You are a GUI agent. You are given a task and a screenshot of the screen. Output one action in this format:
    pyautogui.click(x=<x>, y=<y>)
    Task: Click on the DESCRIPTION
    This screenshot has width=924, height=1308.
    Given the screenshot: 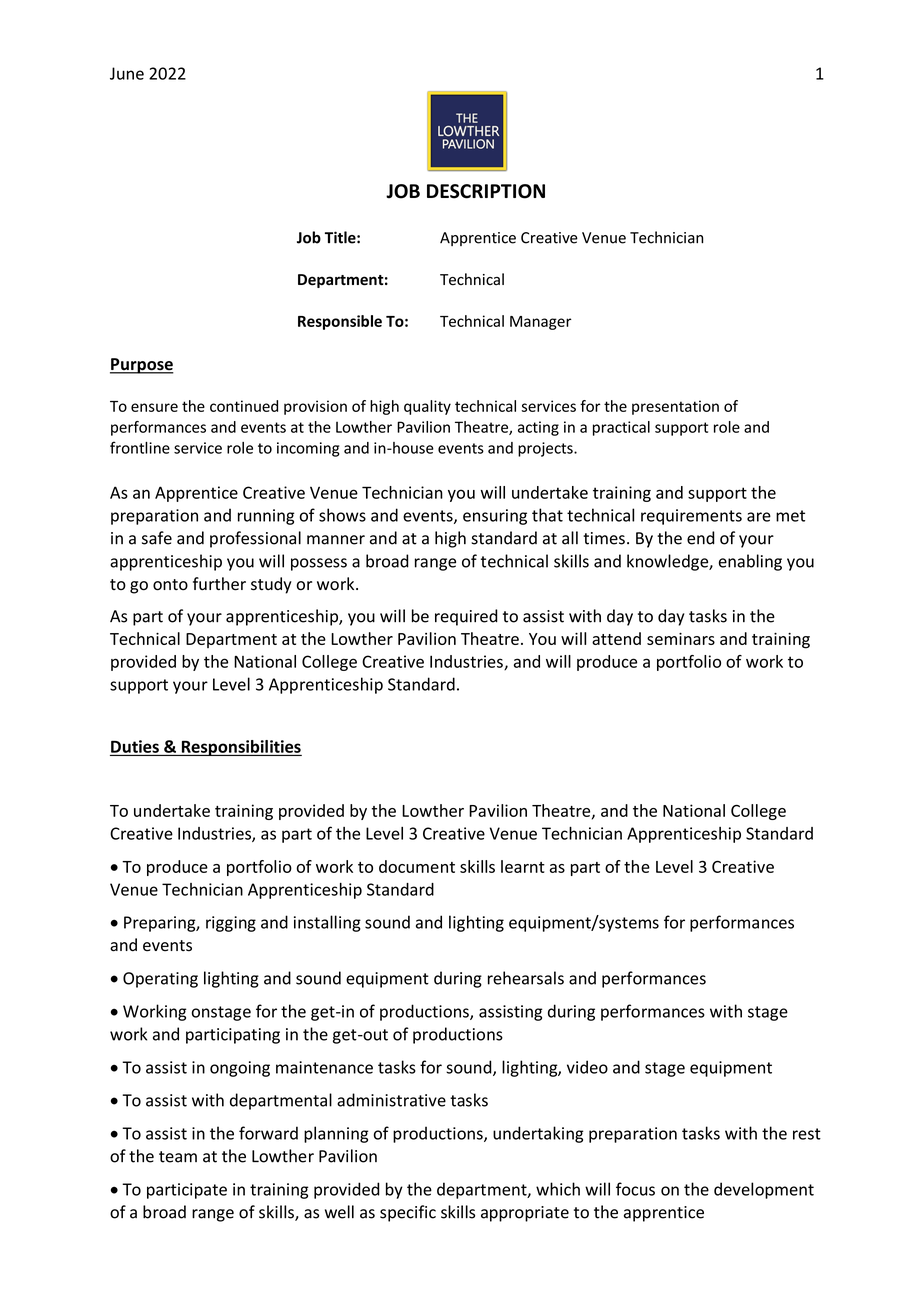 What is the action you would take?
    pyautogui.click(x=486, y=191)
